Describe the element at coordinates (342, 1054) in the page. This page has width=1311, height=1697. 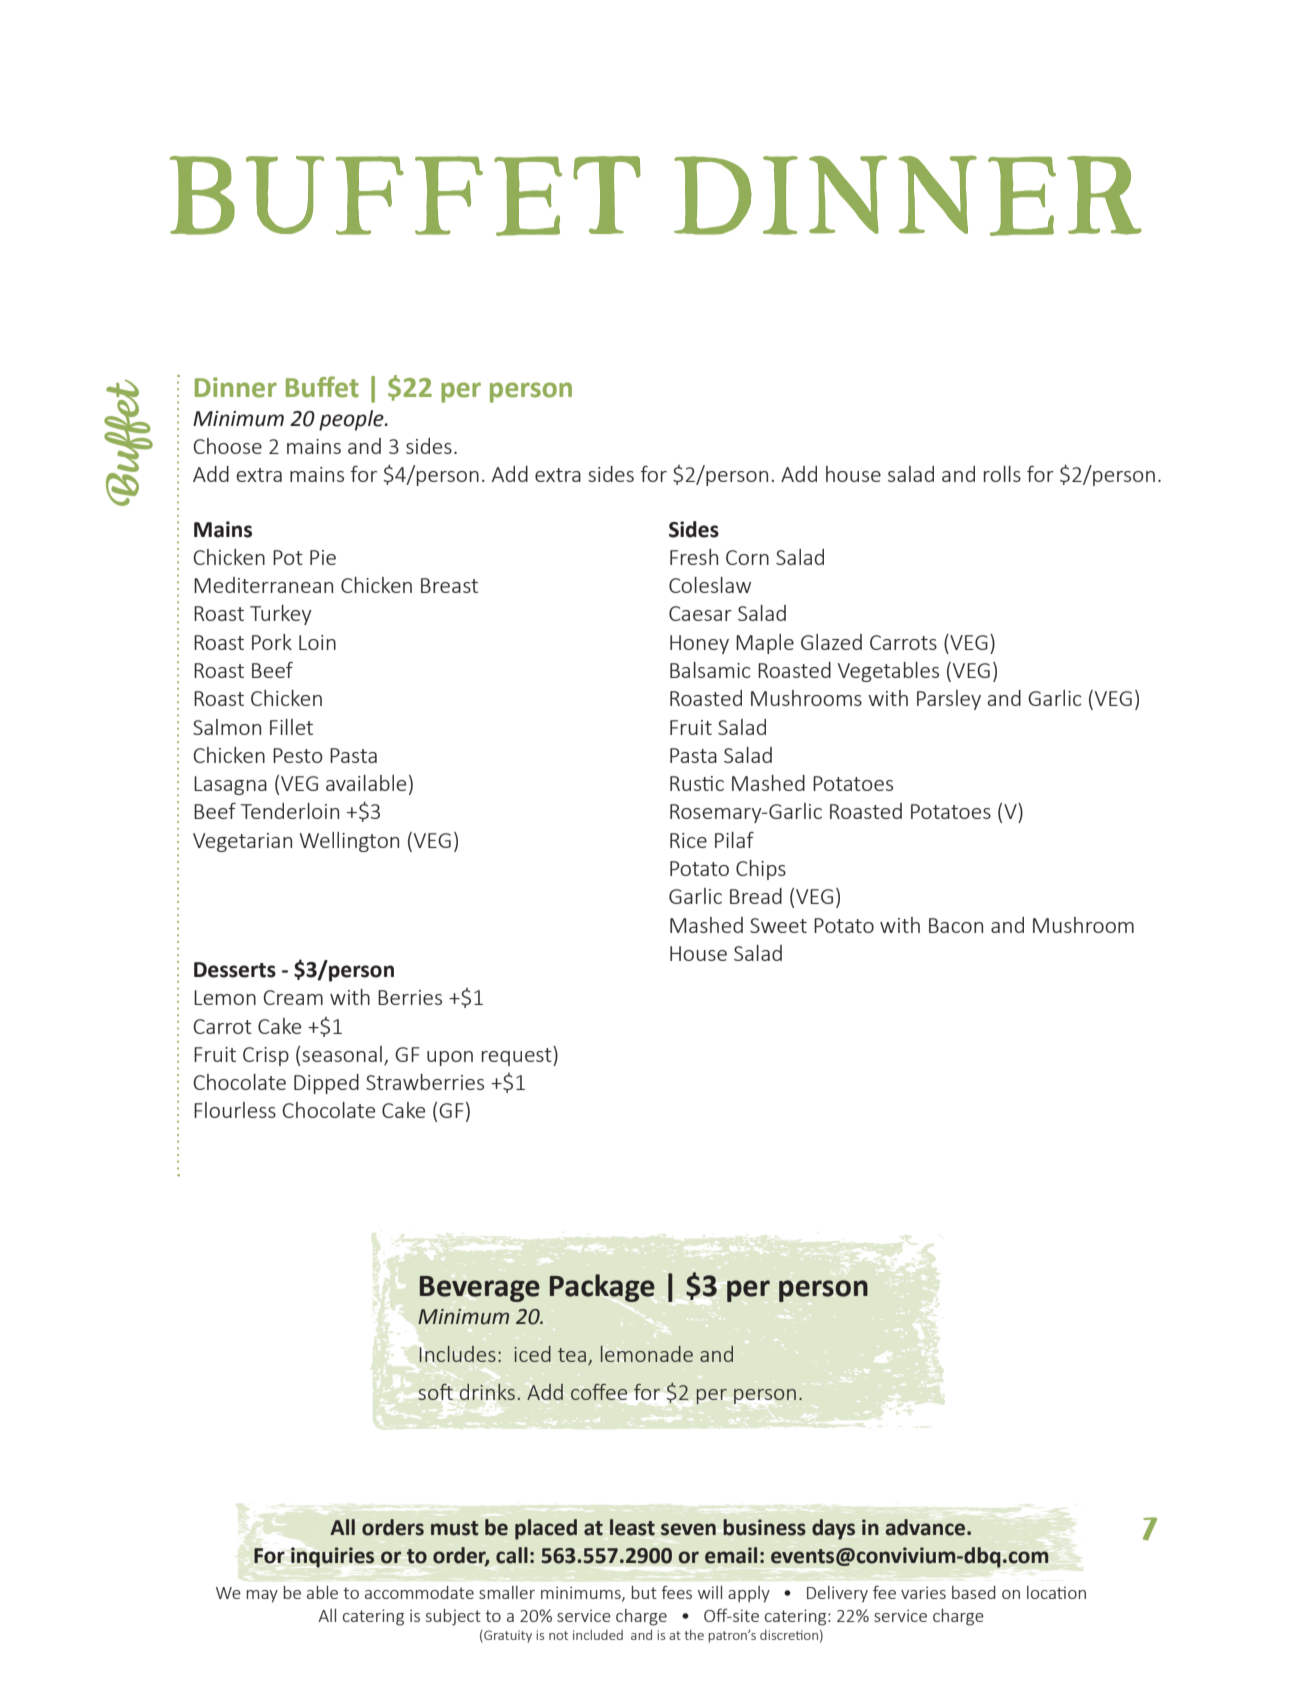
I see `seasonal` at that location.
